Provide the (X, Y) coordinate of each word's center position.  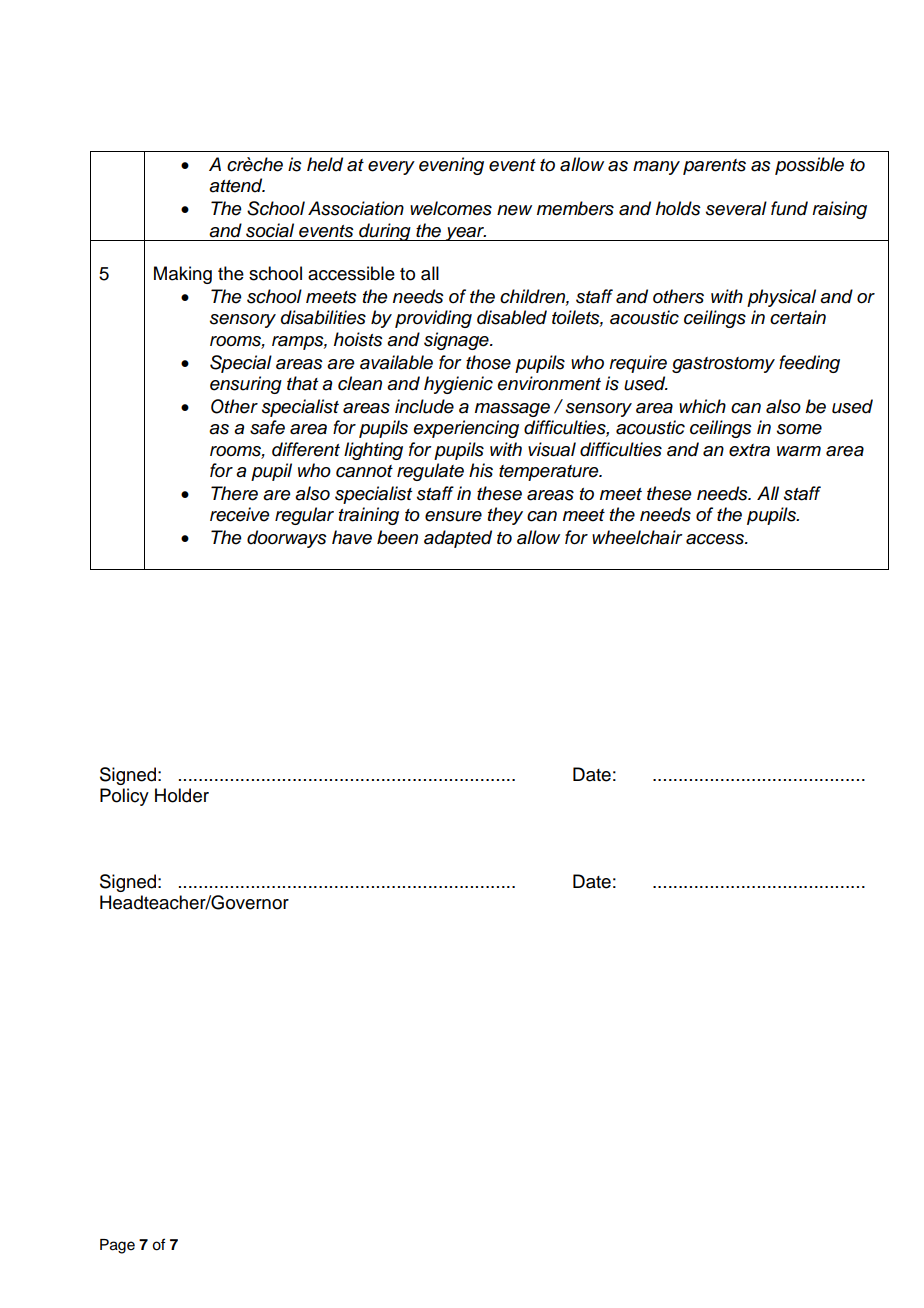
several (736, 208)
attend (237, 185)
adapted (458, 539)
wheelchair (637, 537)
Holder (182, 795)
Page (117, 1246)
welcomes (451, 208)
